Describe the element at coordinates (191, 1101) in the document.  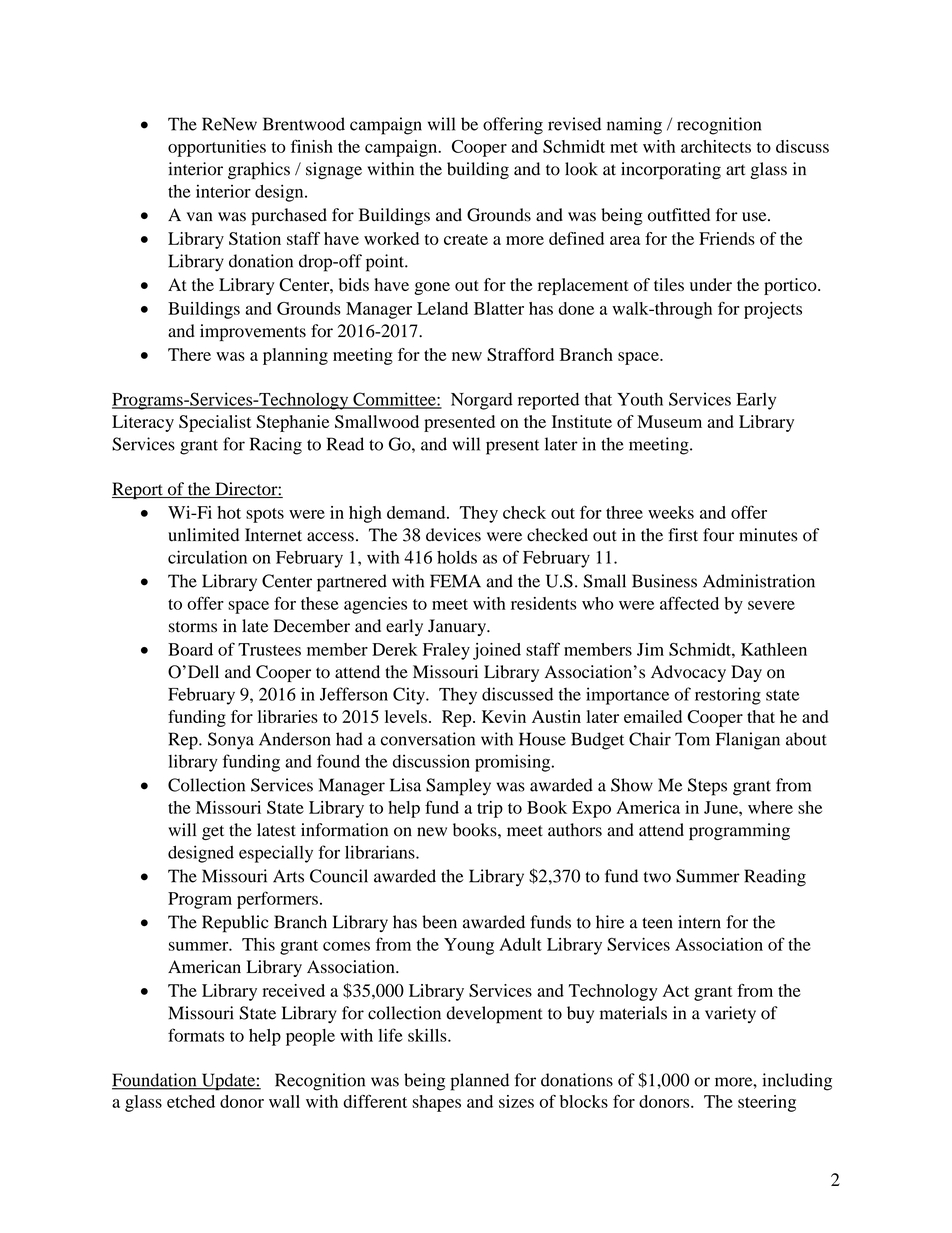
I see `etched` at that location.
